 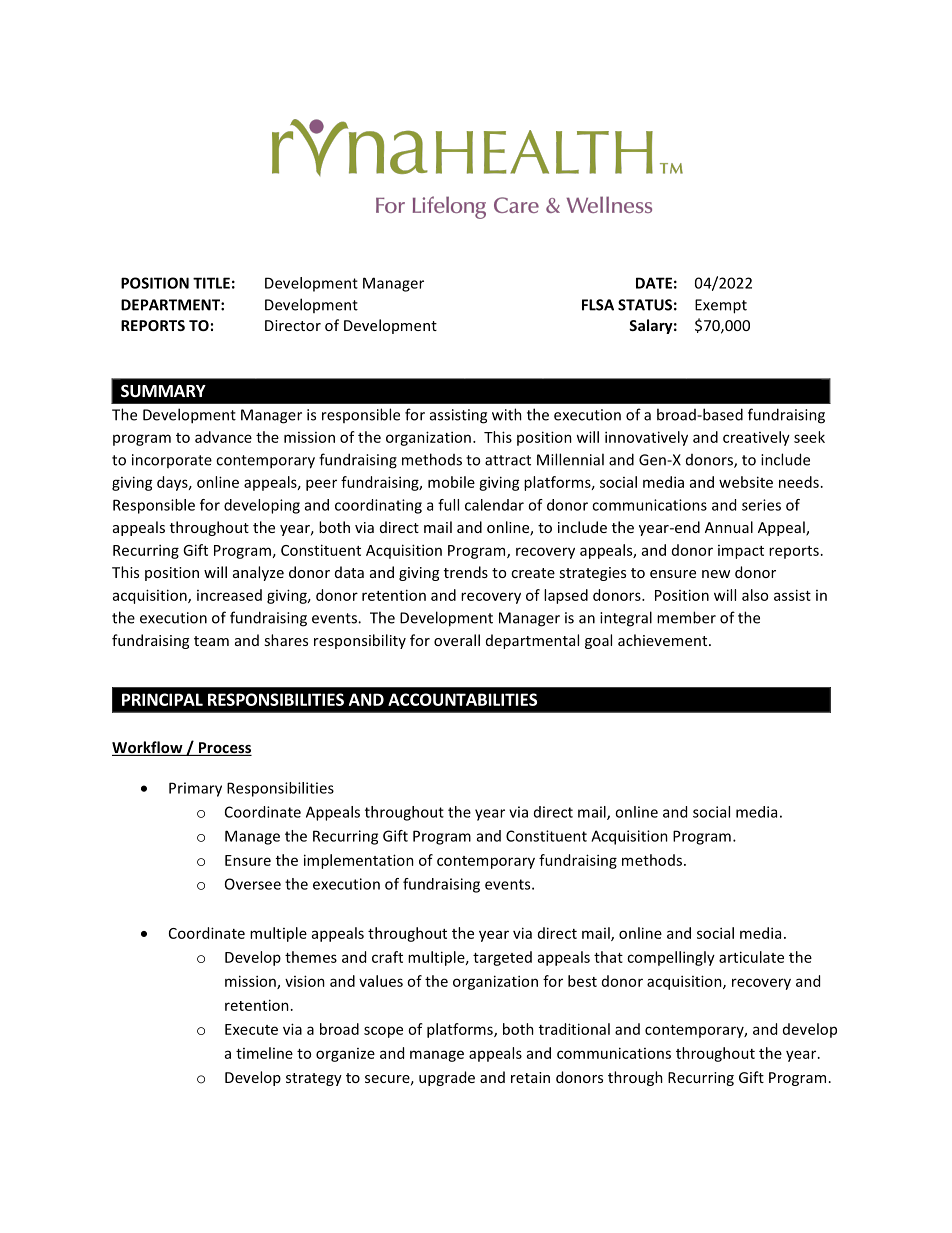 What do you see at coordinates (264, 1053) in the document?
I see `timeline` at bounding box center [264, 1053].
